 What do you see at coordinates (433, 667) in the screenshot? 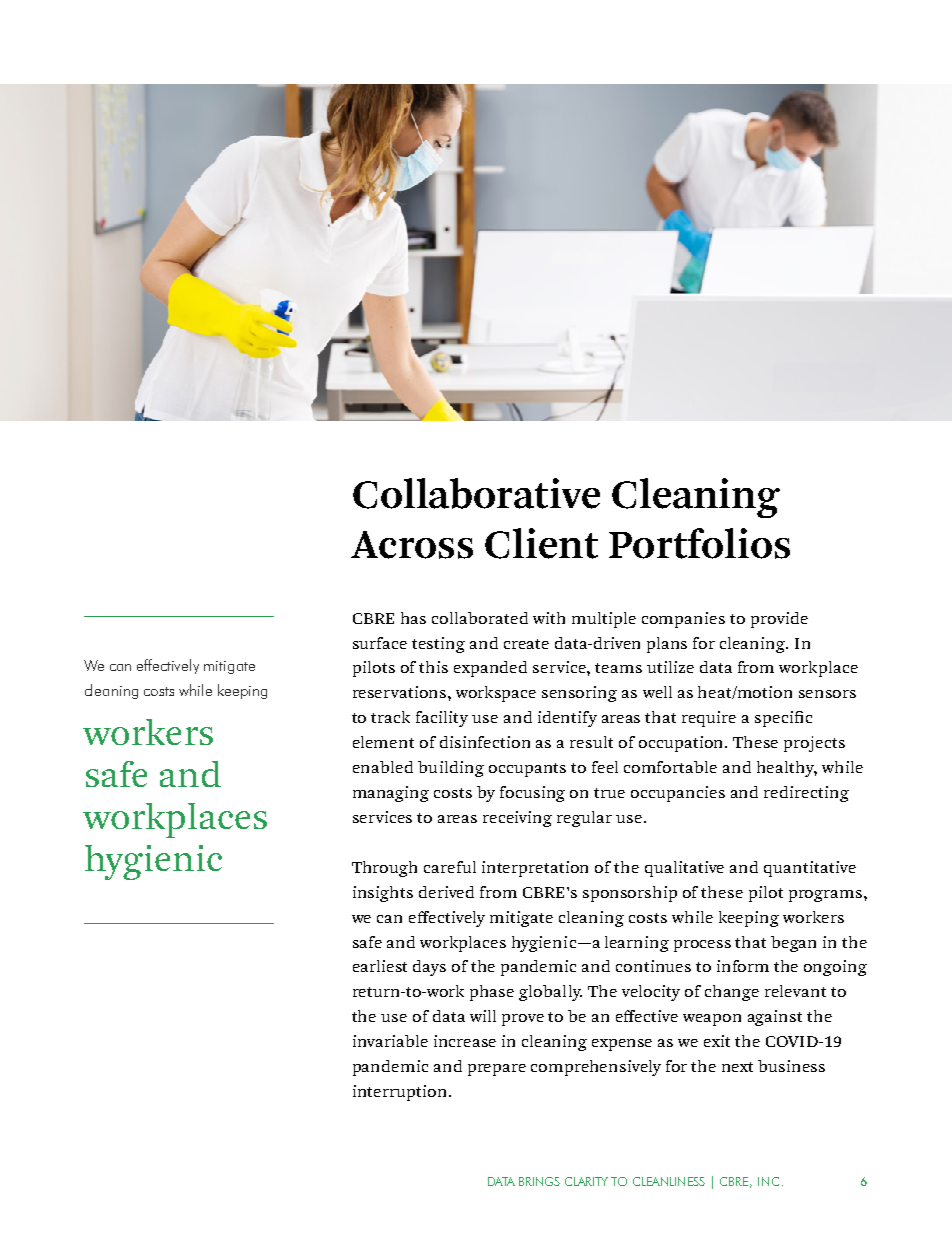
I see `this` at bounding box center [433, 667].
